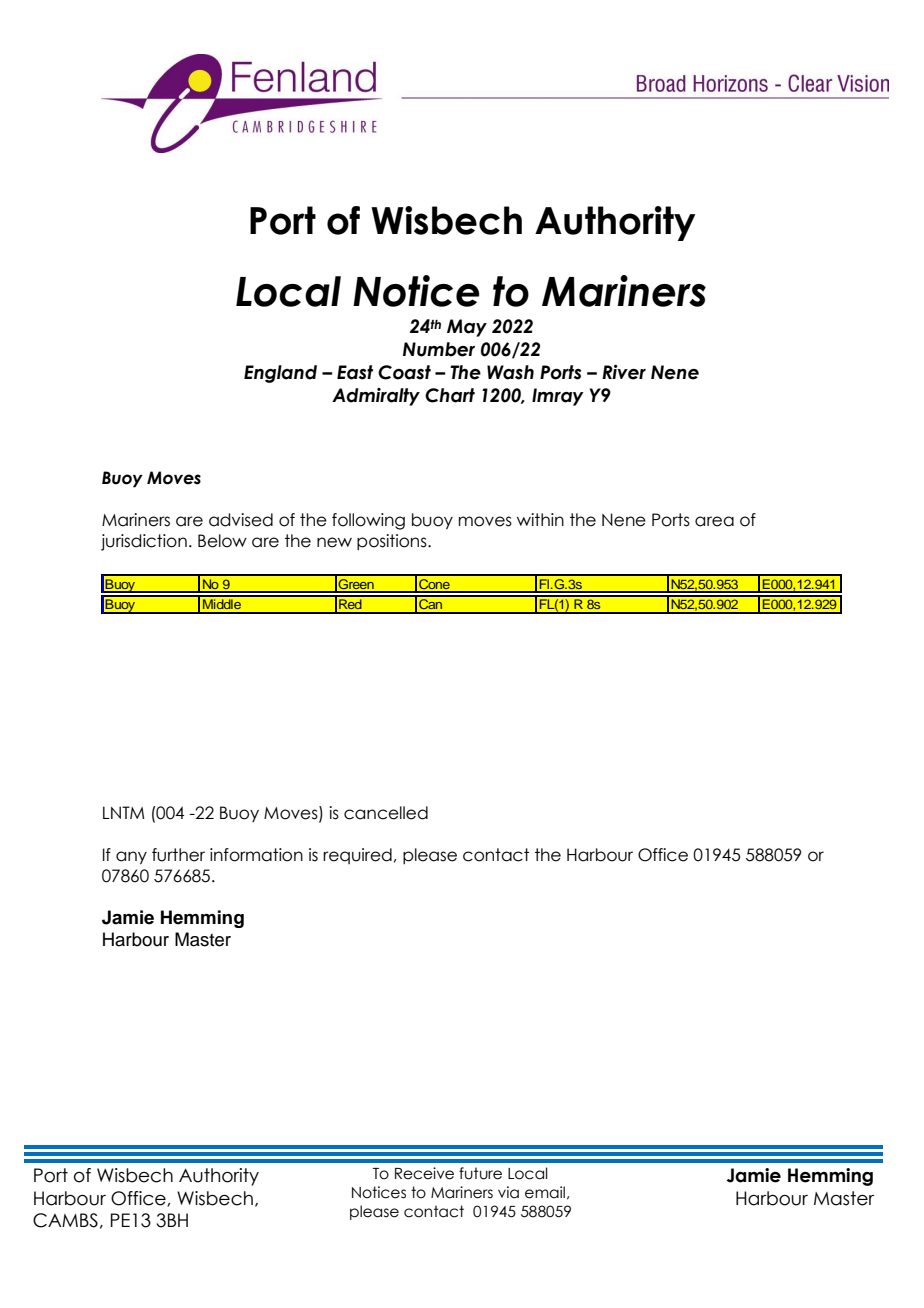 The image size is (924, 1308). Describe the element at coordinates (439, 349) in the page. I see `Number` at that location.
